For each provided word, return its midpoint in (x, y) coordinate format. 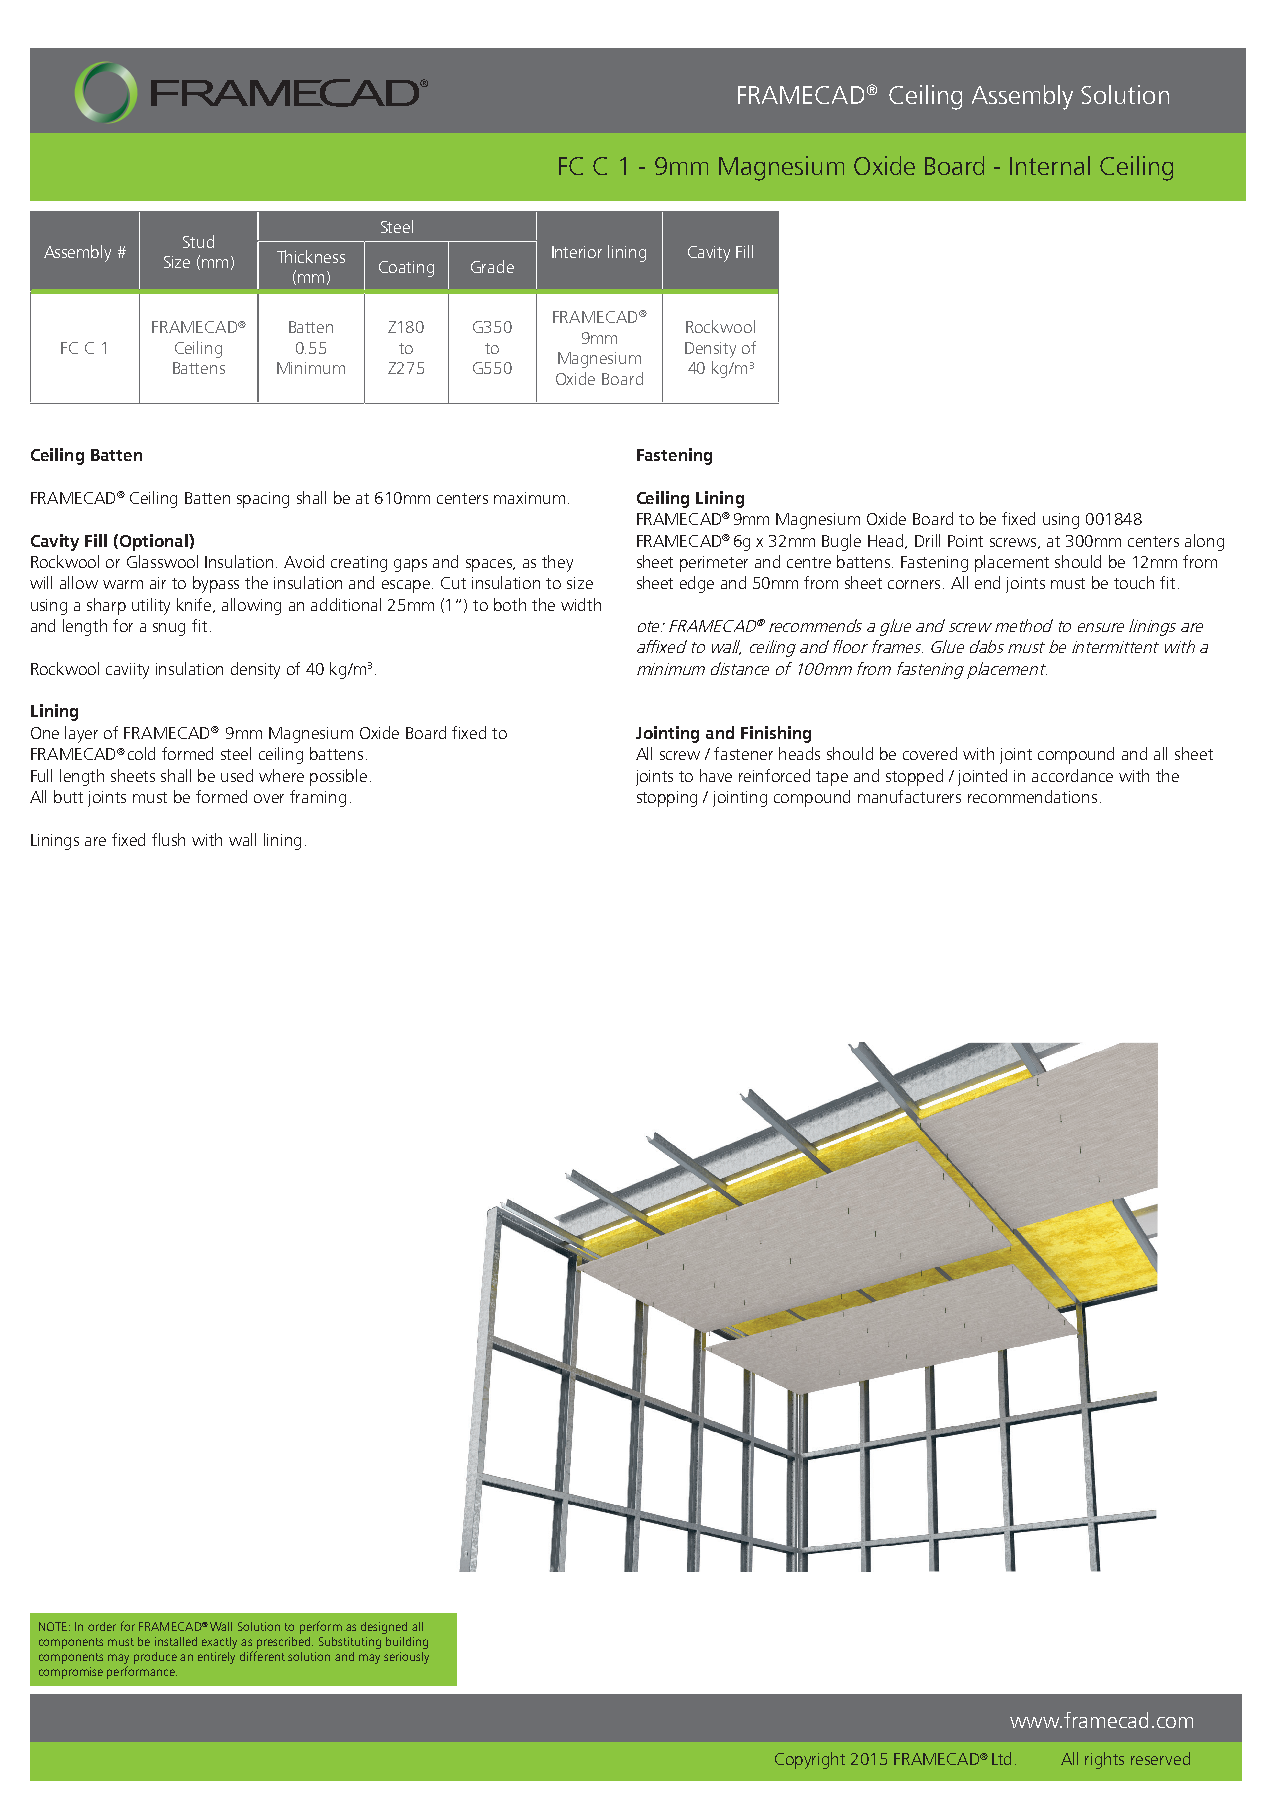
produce (155, 1658)
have (716, 775)
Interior (577, 252)
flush (168, 839)
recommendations (1032, 796)
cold (141, 753)
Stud (198, 241)
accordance (1072, 775)
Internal (1050, 165)
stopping (667, 799)
